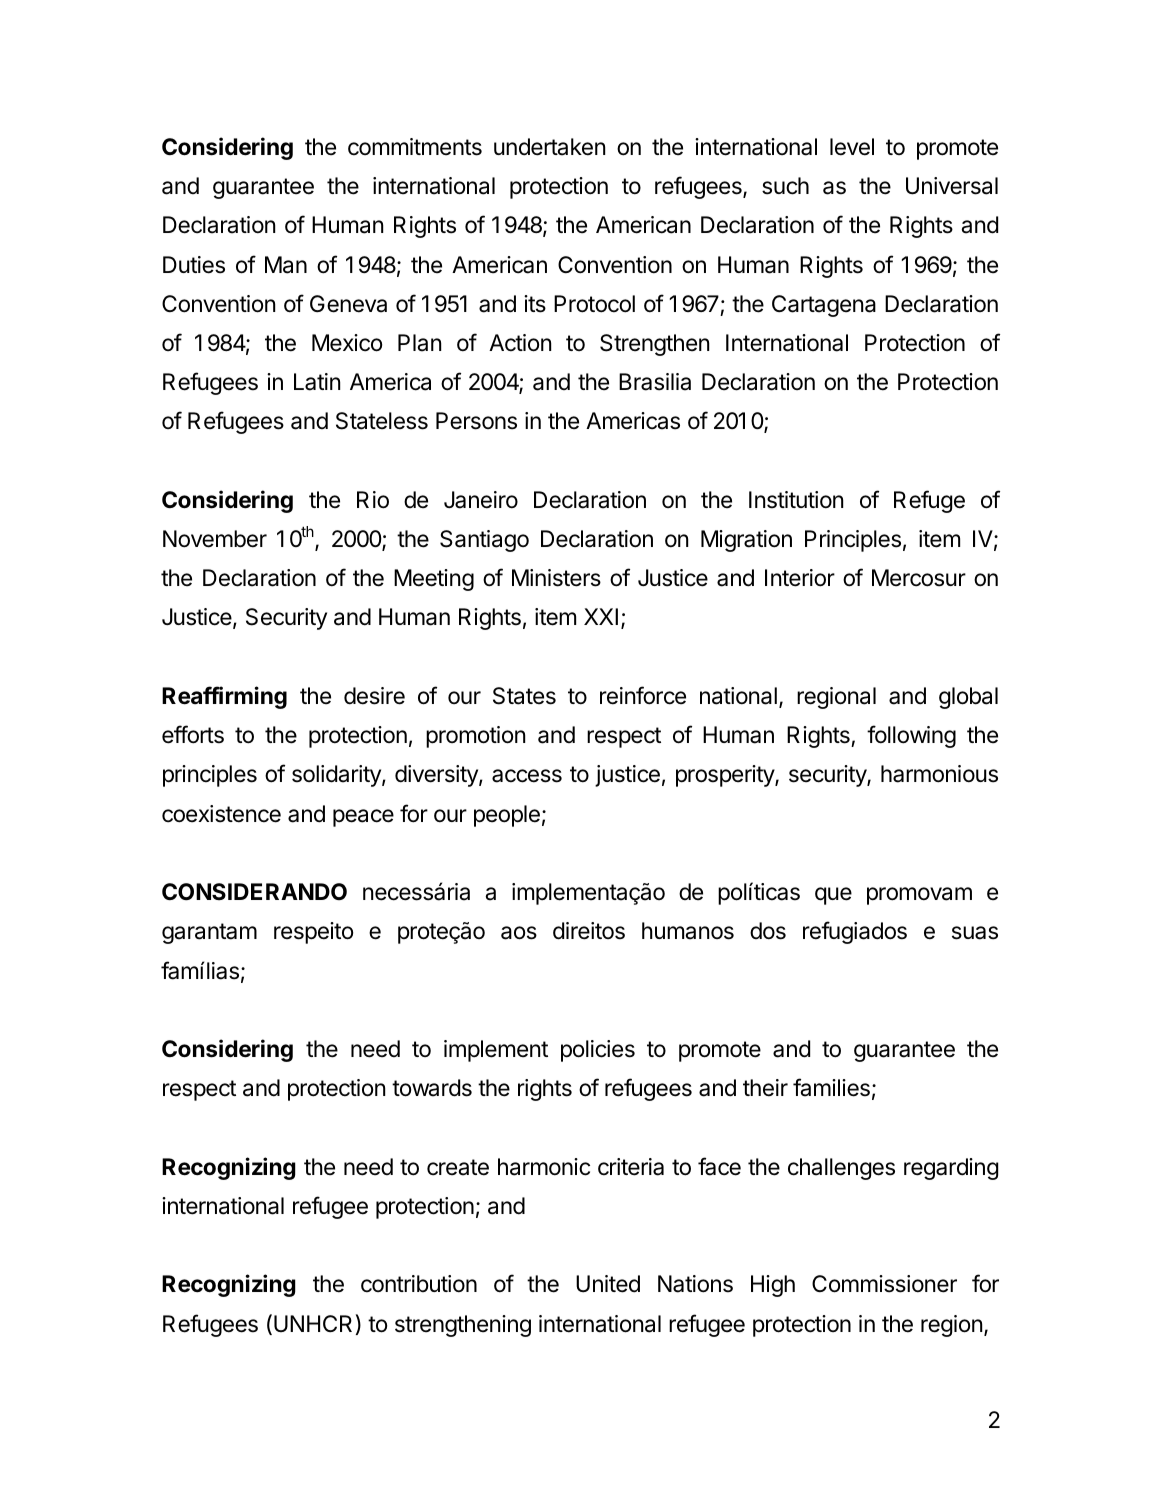 The width and height of the image is (1160, 1501). I want to click on Janeiro, so click(481, 500).
